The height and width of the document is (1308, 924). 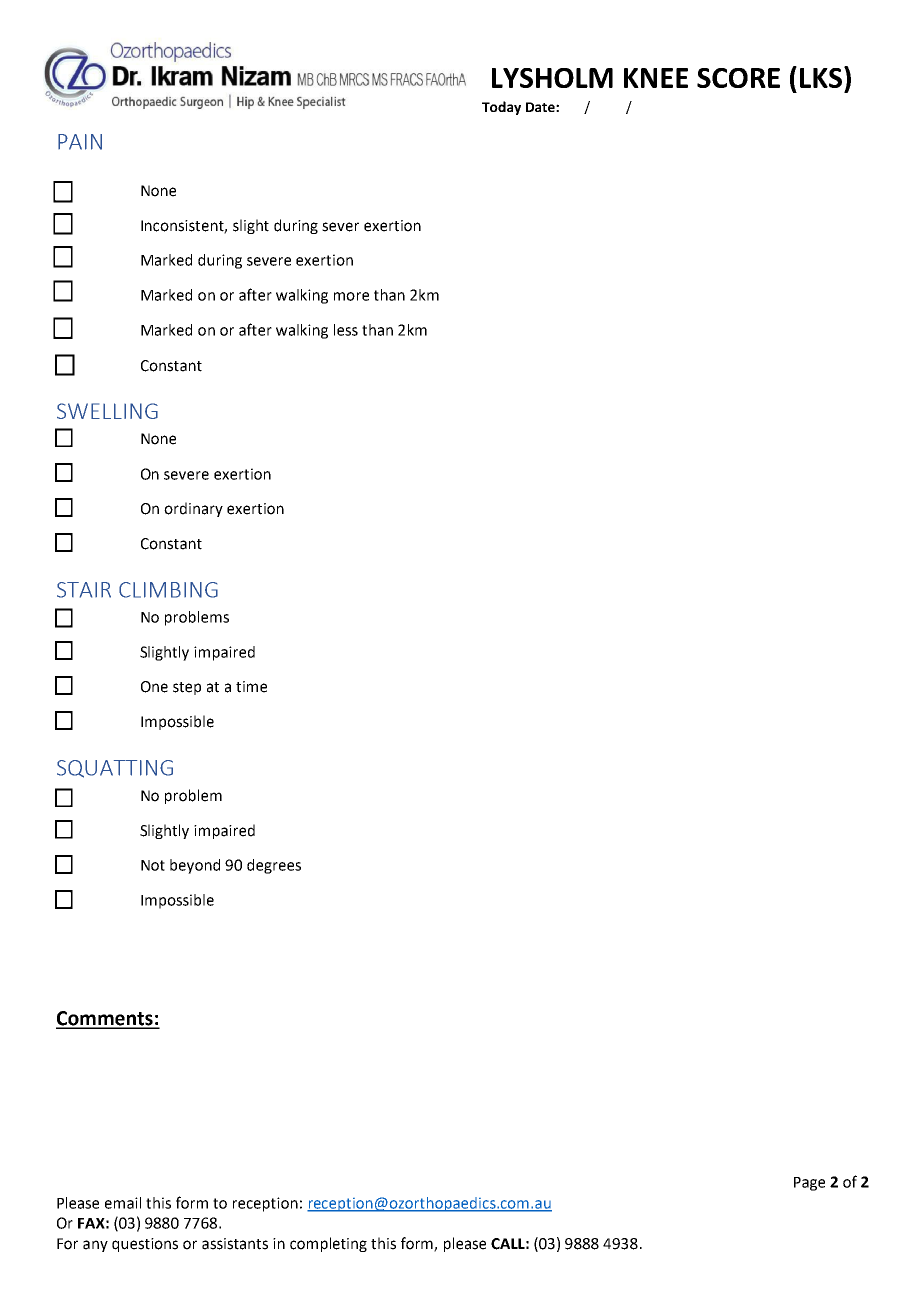 What do you see at coordinates (107, 411) in the document?
I see `SWELLING` at bounding box center [107, 411].
